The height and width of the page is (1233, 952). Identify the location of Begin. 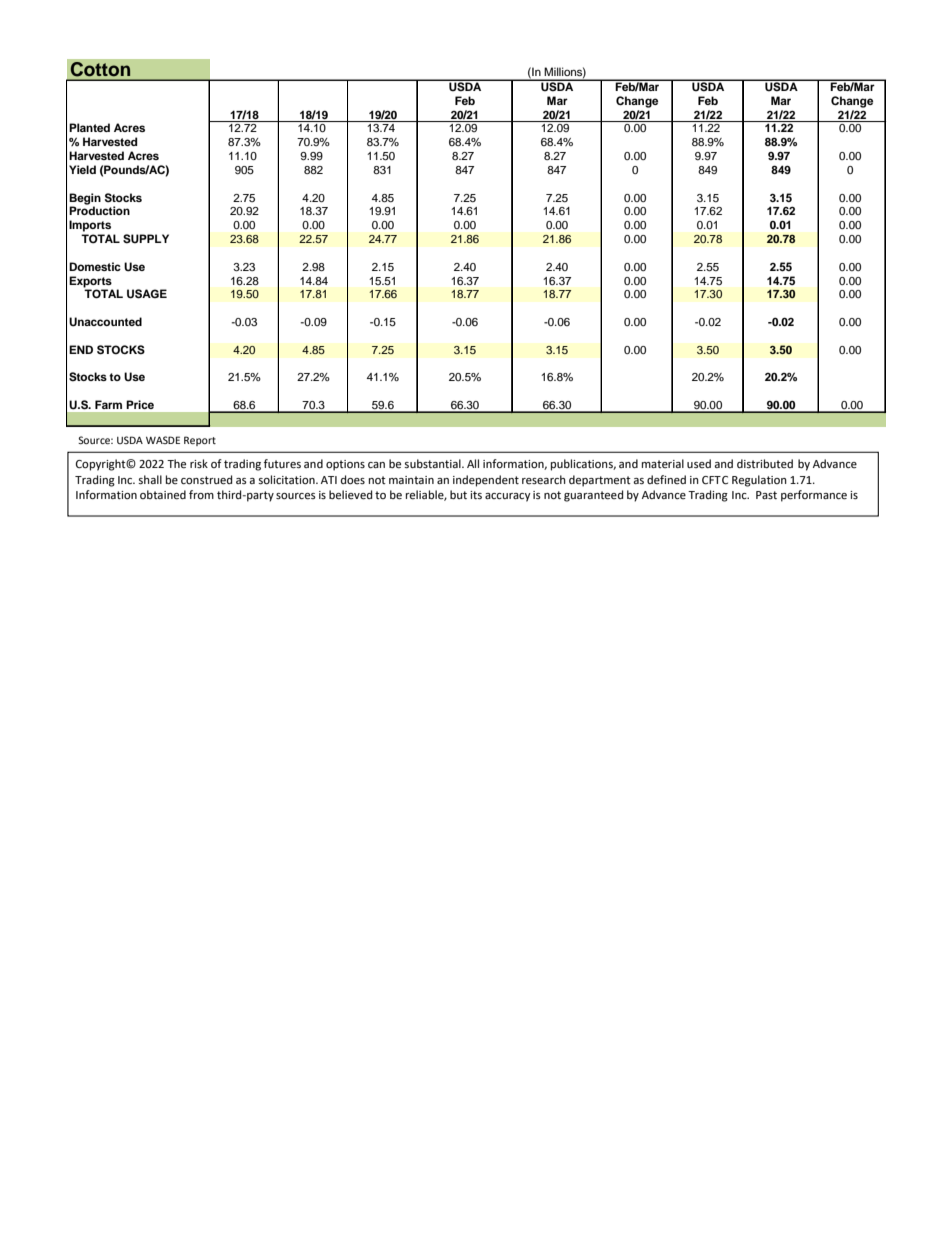
(85, 200).
